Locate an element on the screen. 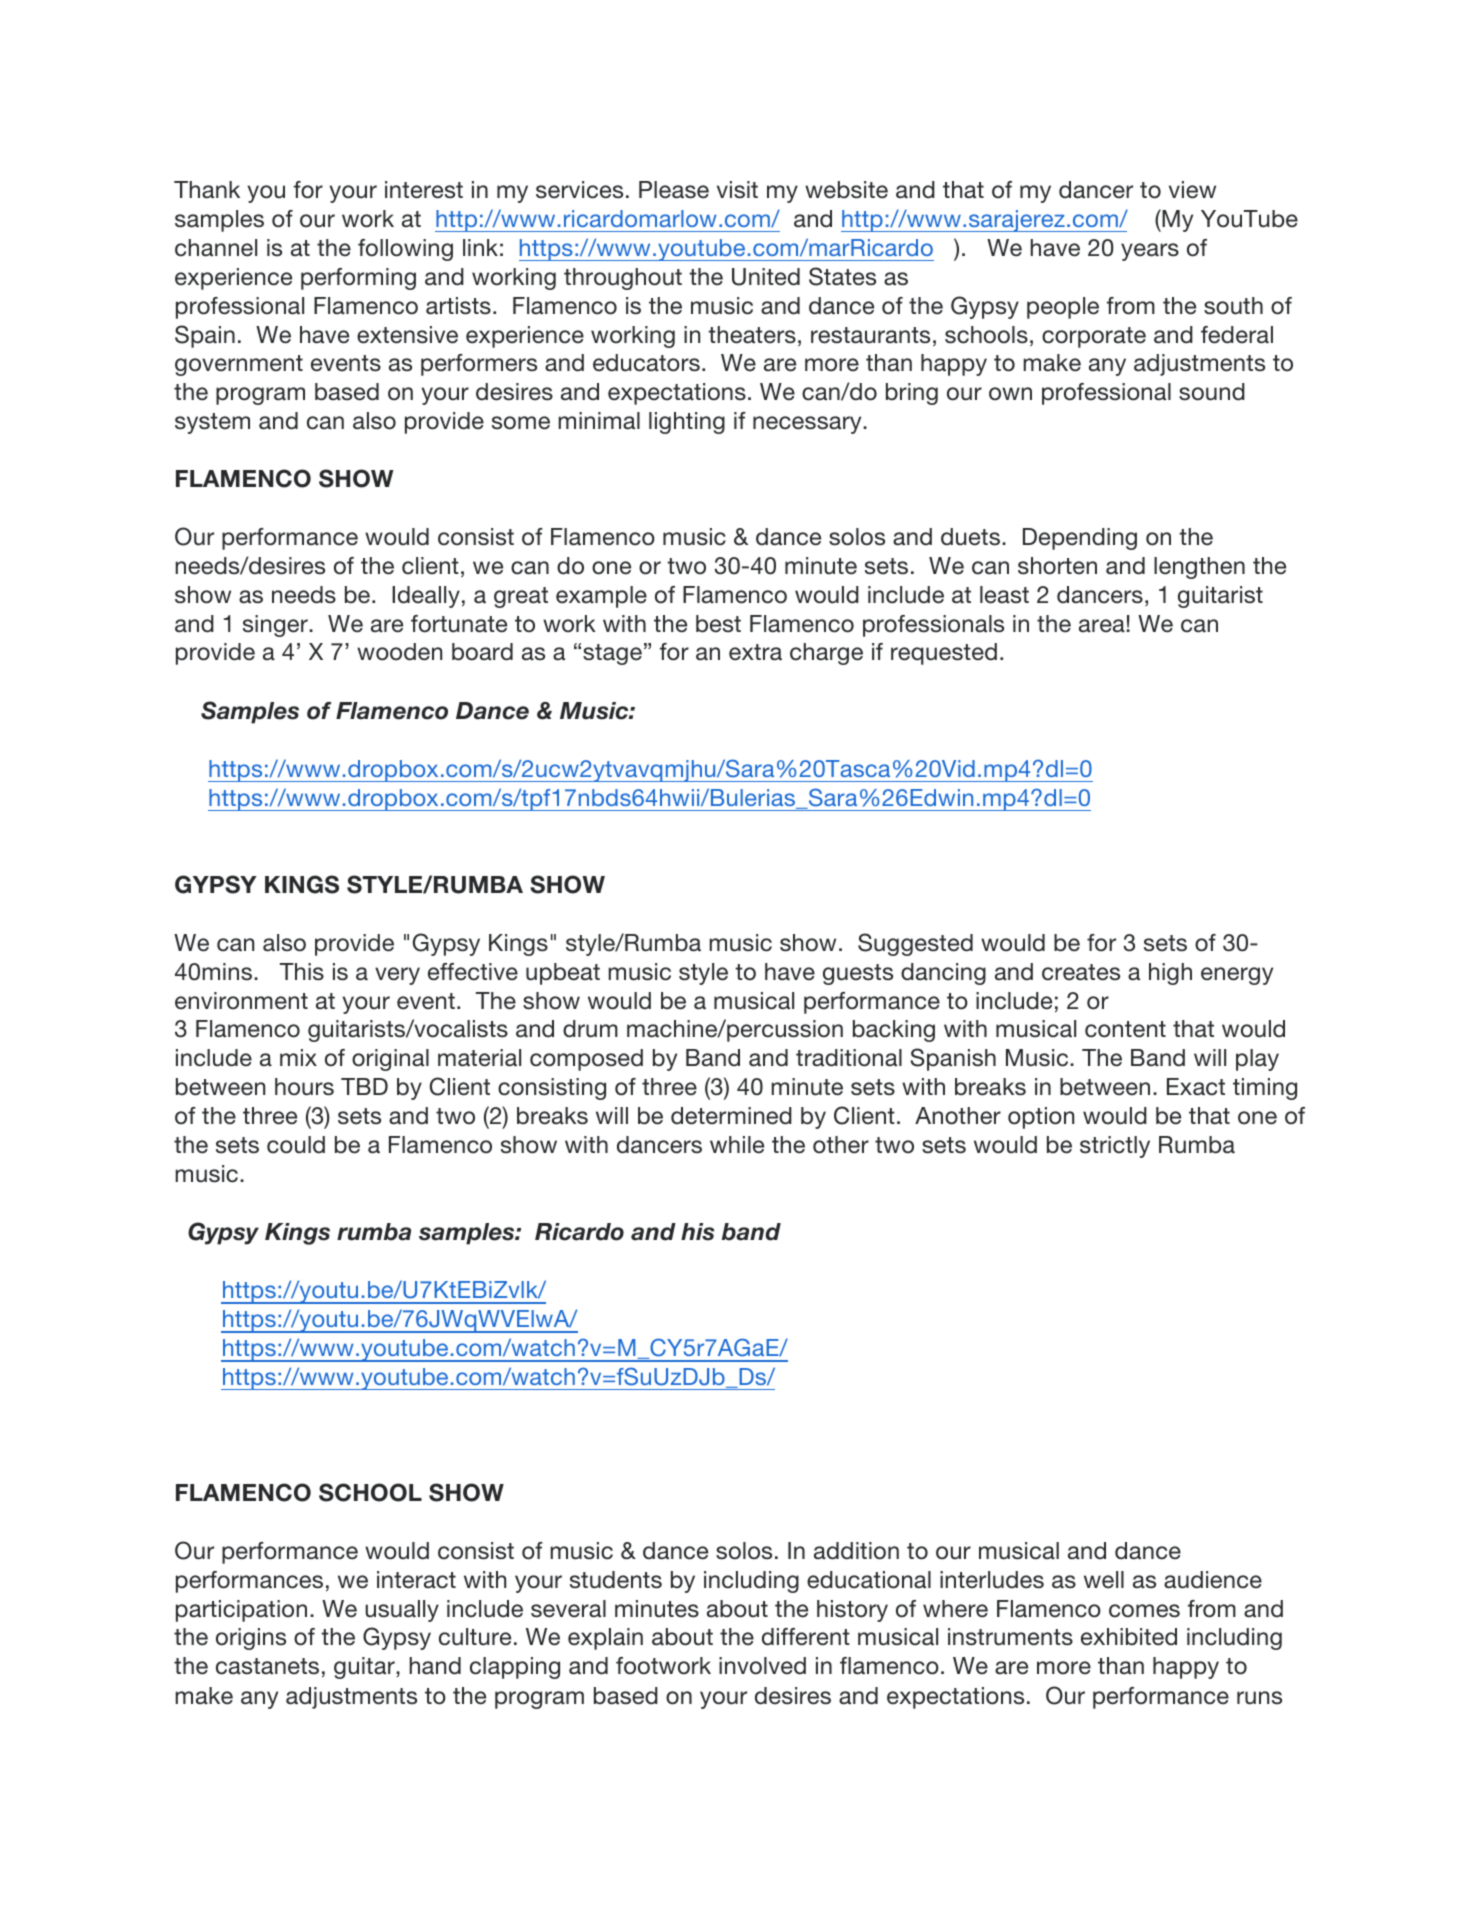 The image size is (1480, 1915). high is located at coordinates (1170, 974).
